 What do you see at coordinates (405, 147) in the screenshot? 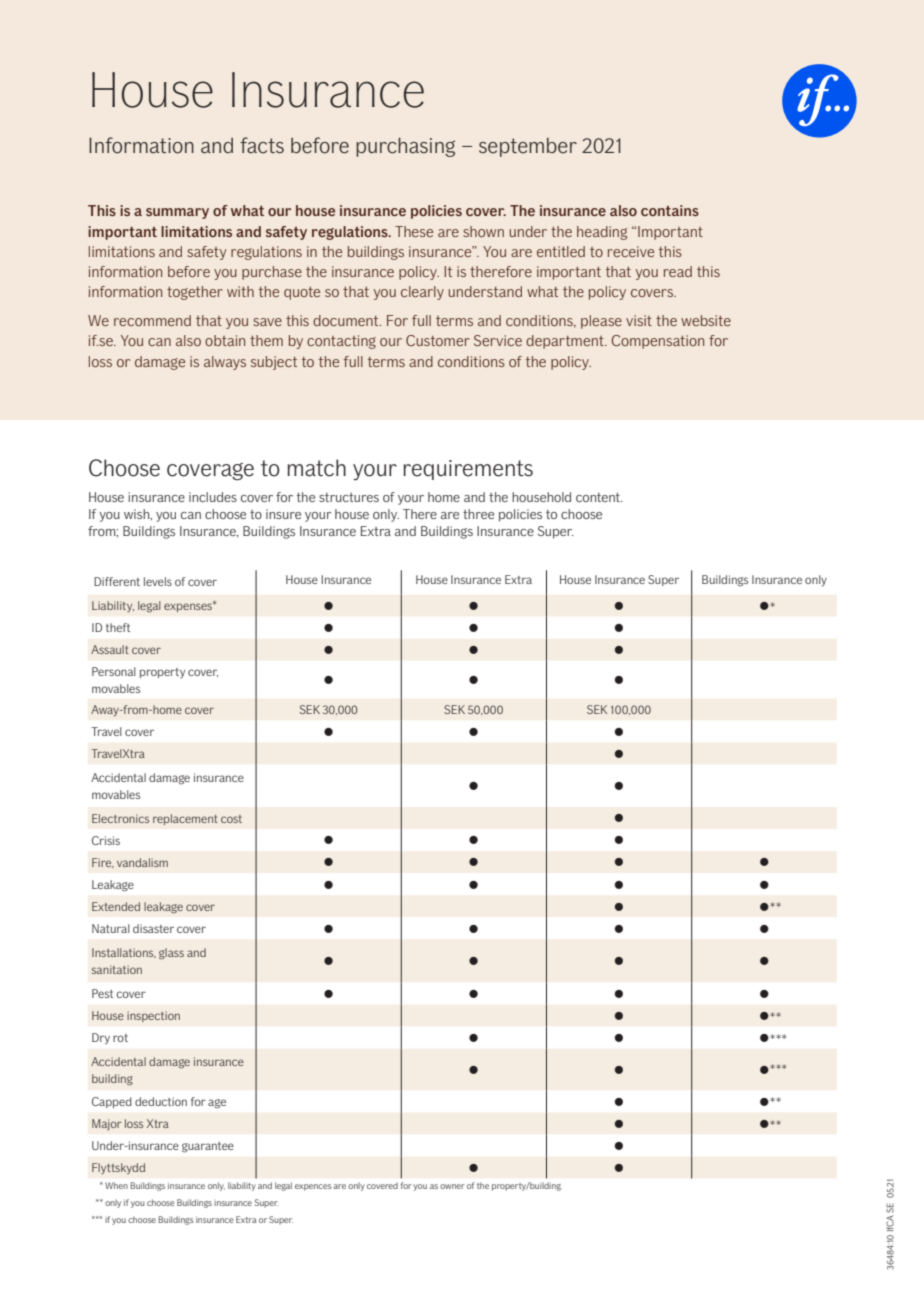
I see `purchasing` at bounding box center [405, 147].
